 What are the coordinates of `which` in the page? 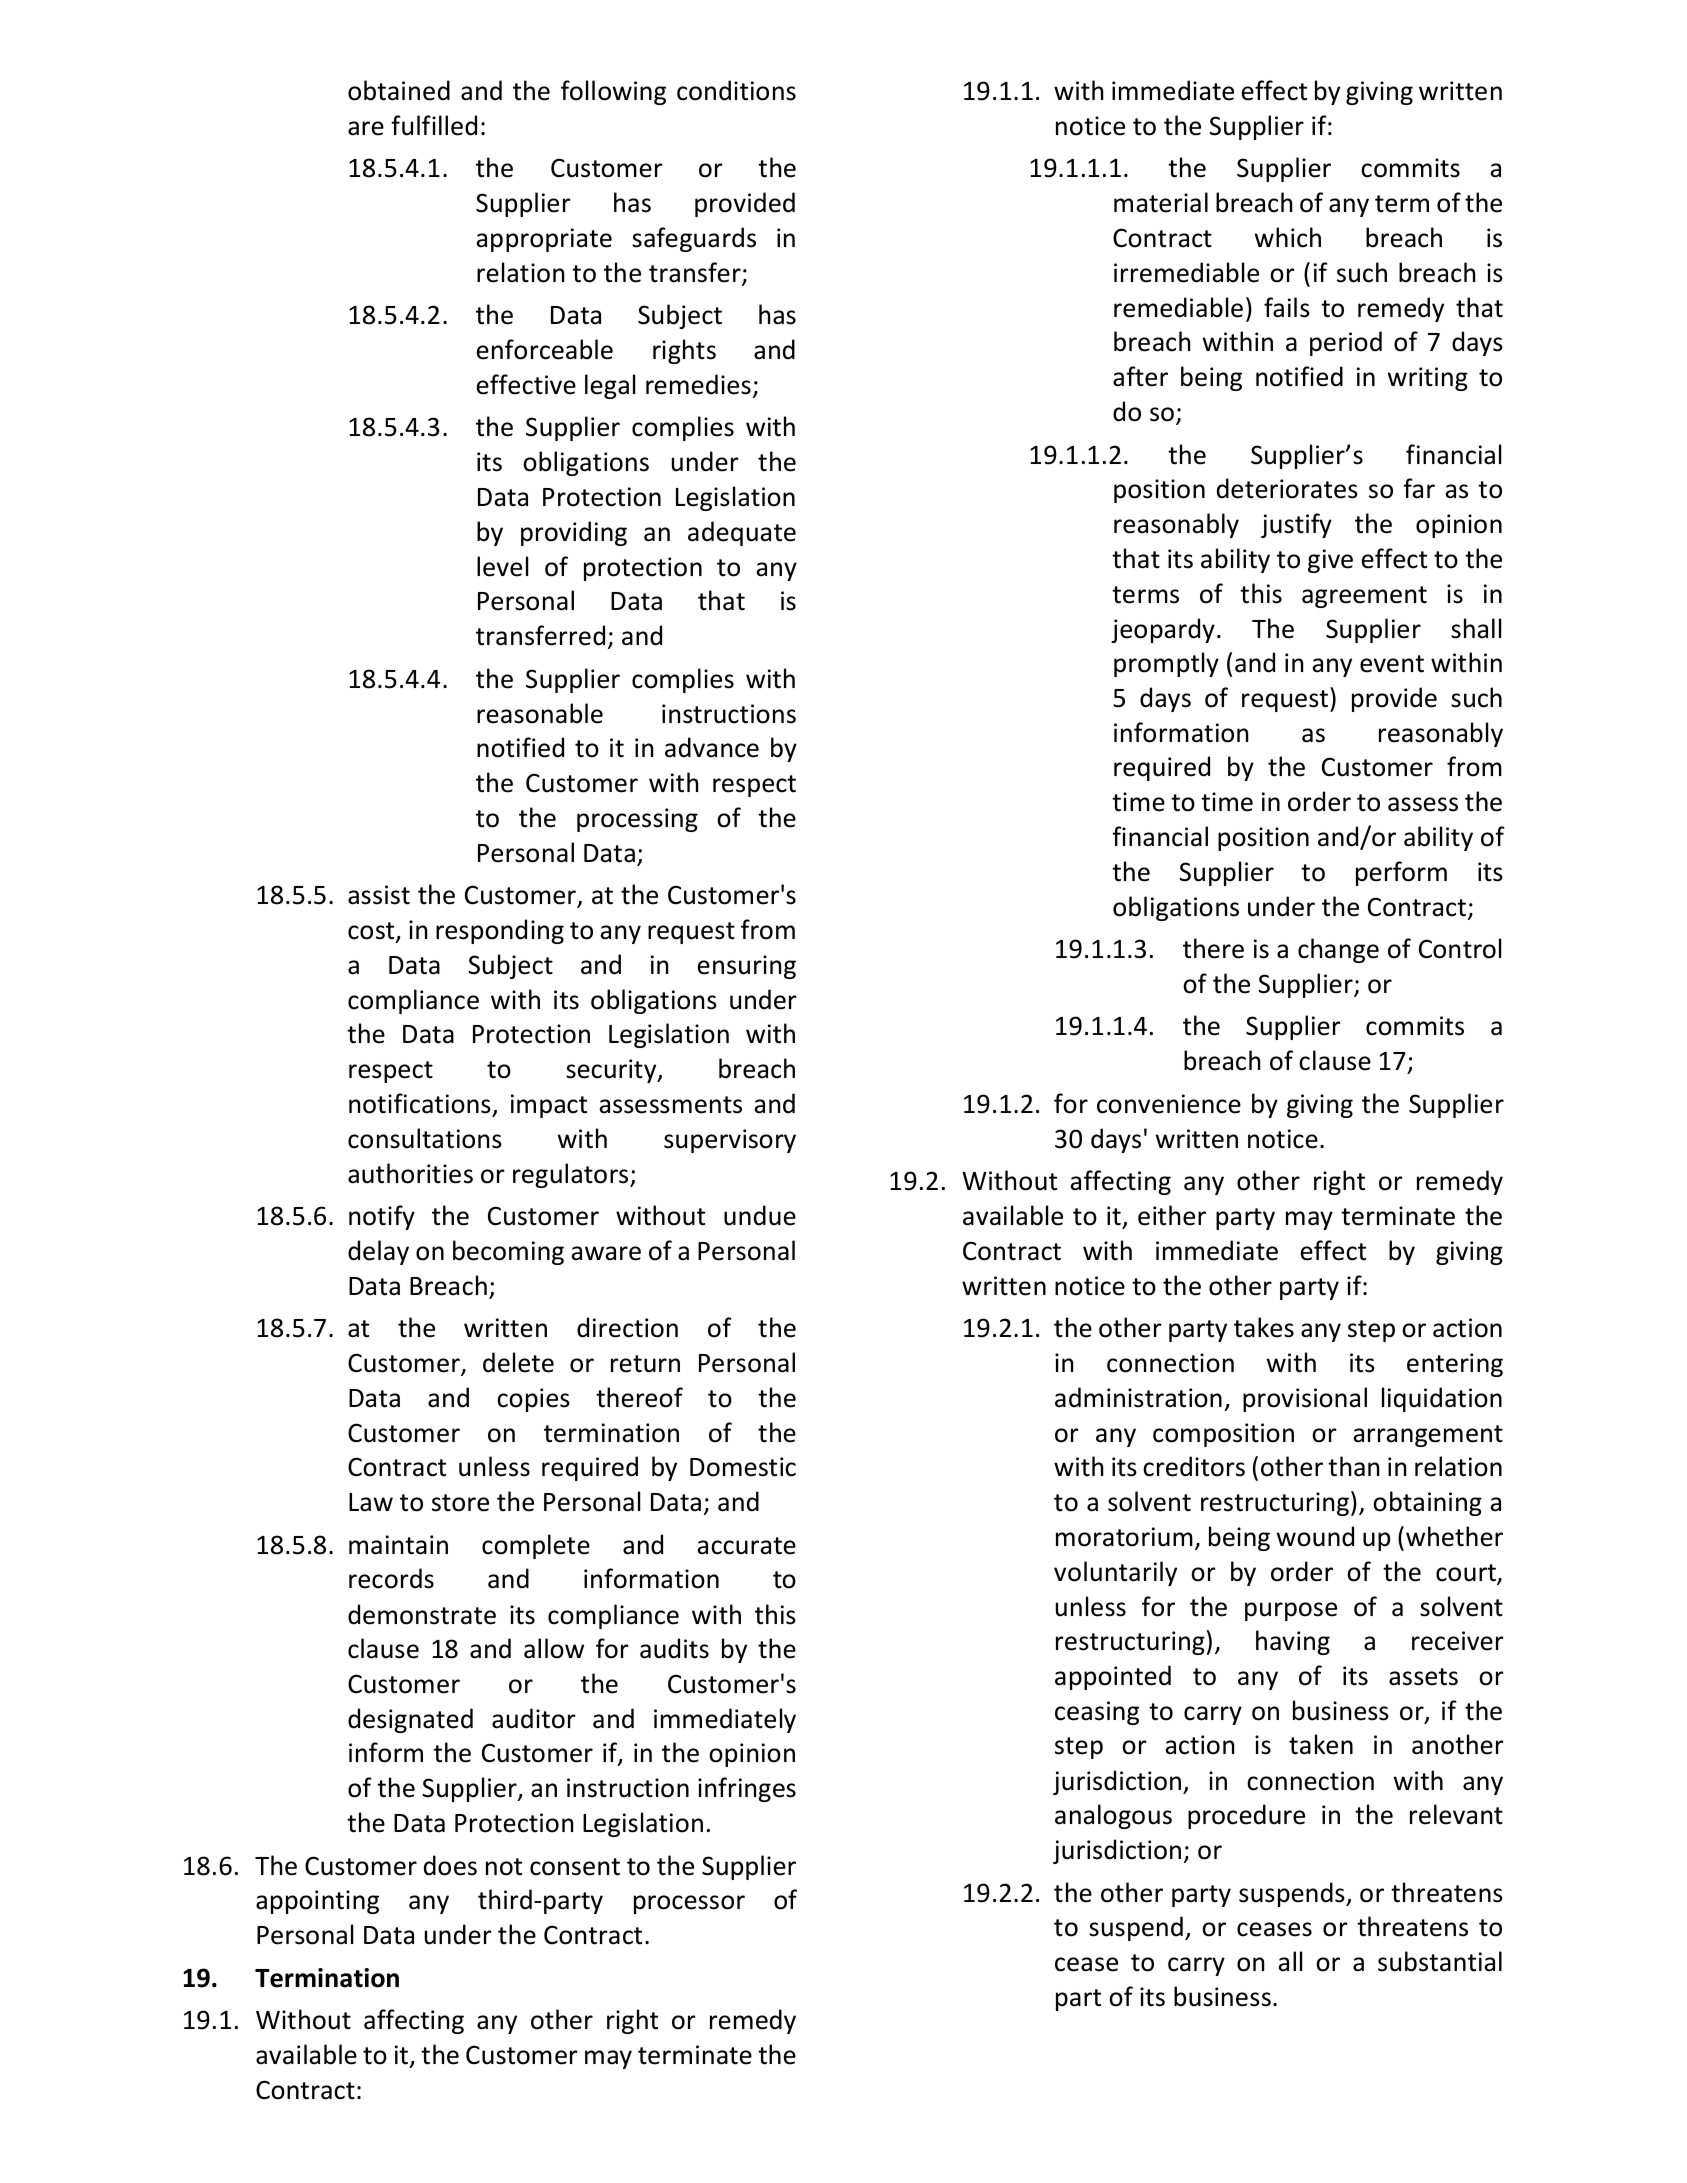 It's located at (1288, 237).
